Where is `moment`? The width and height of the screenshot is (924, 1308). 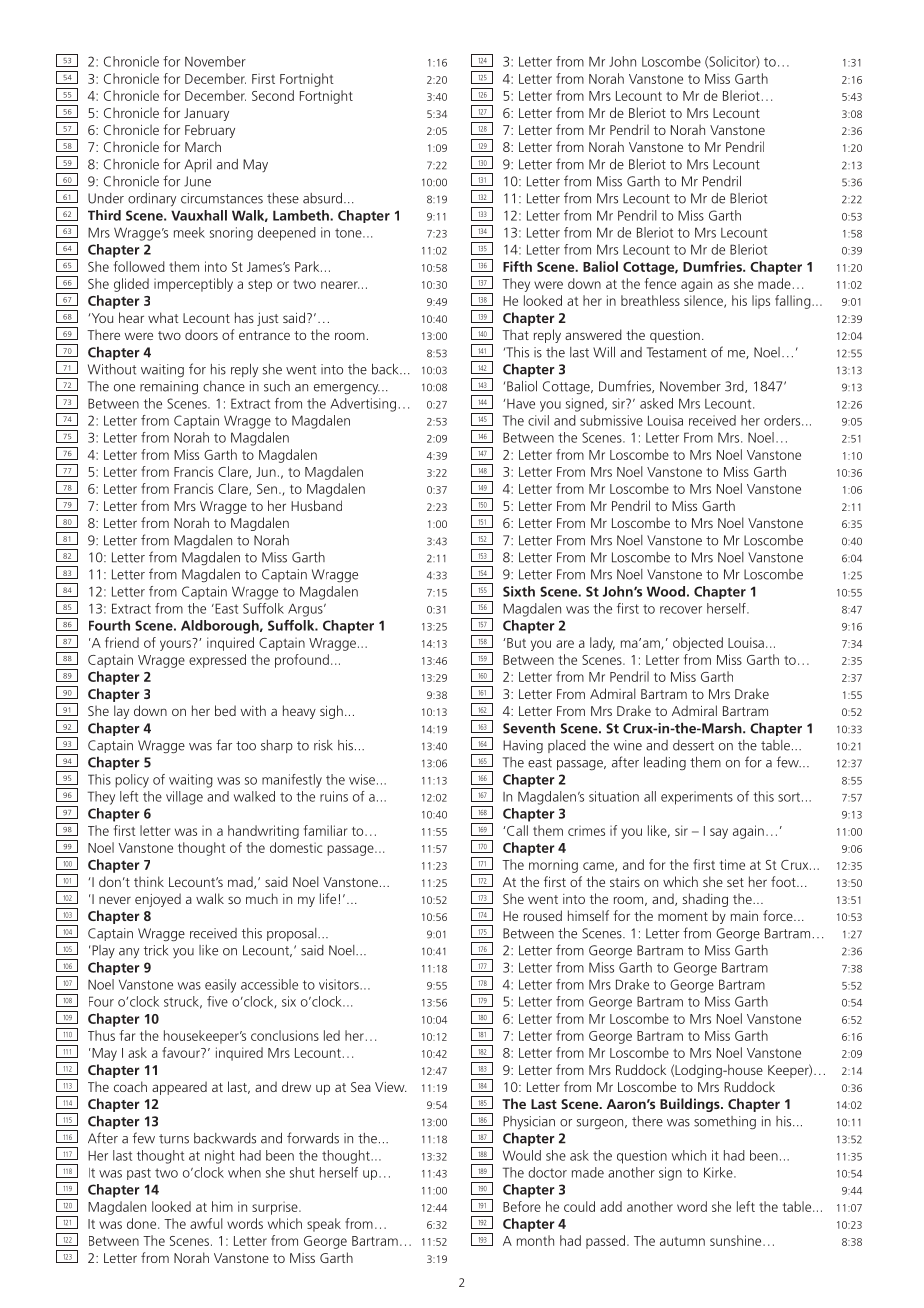 moment is located at coordinates (683, 916).
